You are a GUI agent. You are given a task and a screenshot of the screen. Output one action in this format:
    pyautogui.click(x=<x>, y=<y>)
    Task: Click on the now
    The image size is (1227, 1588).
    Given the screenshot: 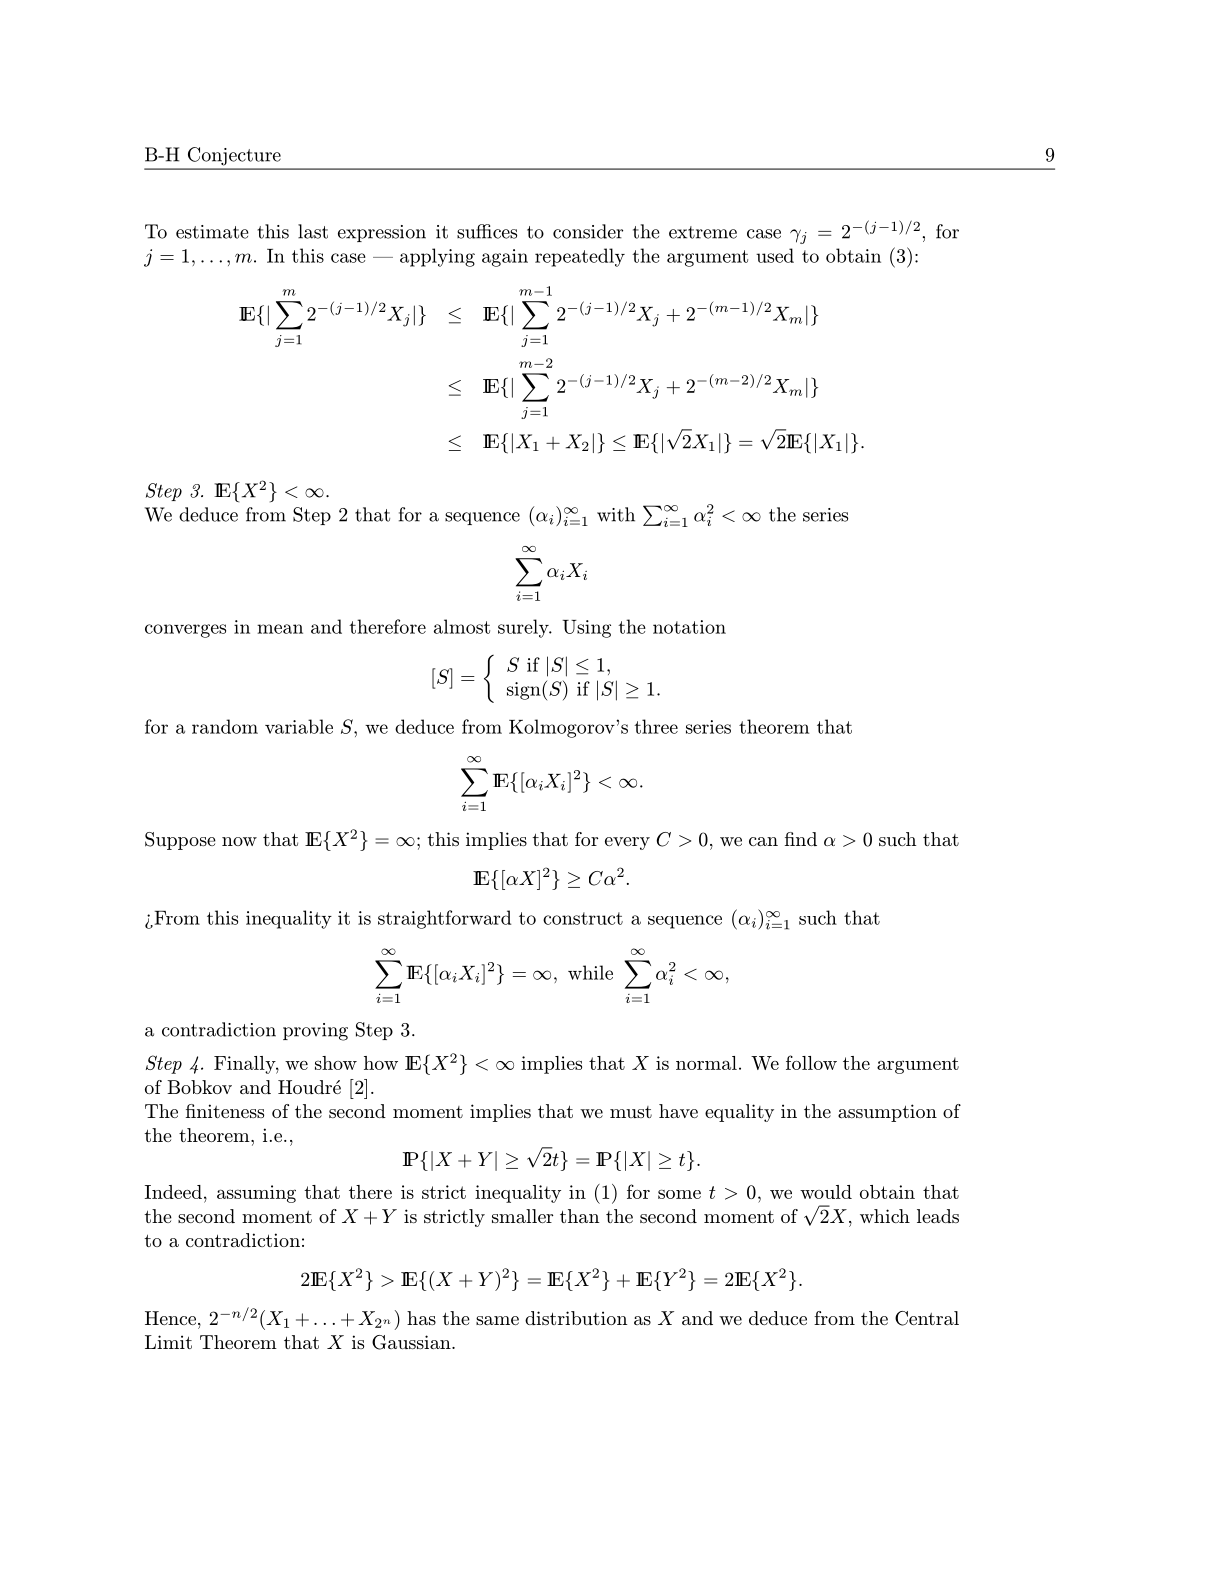 What is the action you would take?
    pyautogui.click(x=239, y=841)
